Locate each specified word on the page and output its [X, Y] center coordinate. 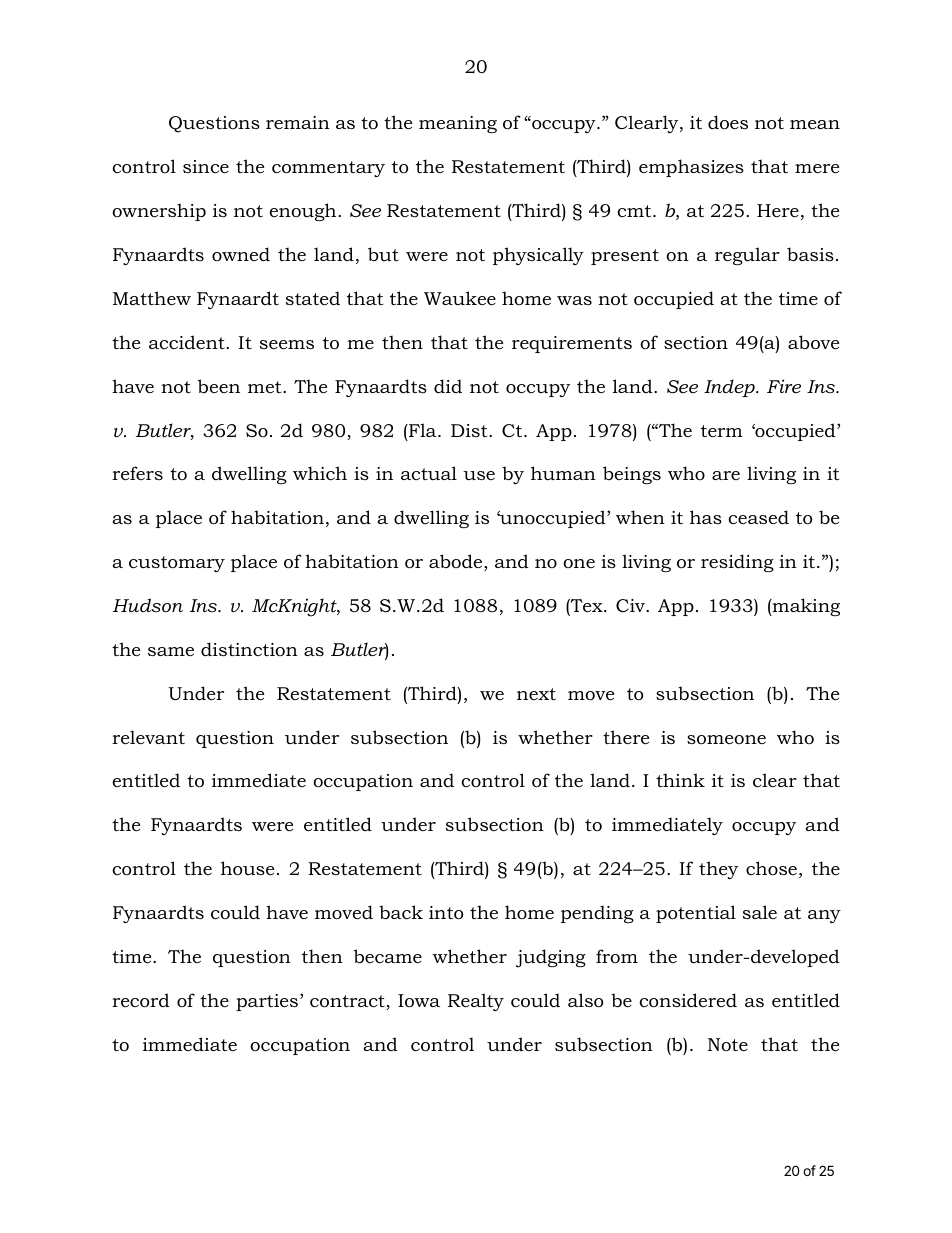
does [728, 122]
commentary [328, 169]
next [536, 694]
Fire [784, 386]
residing [737, 563]
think [680, 780]
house [247, 868]
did [448, 386]
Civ [631, 605]
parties [267, 1002]
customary [177, 564]
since [206, 166]
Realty [476, 1002]
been [219, 386]
